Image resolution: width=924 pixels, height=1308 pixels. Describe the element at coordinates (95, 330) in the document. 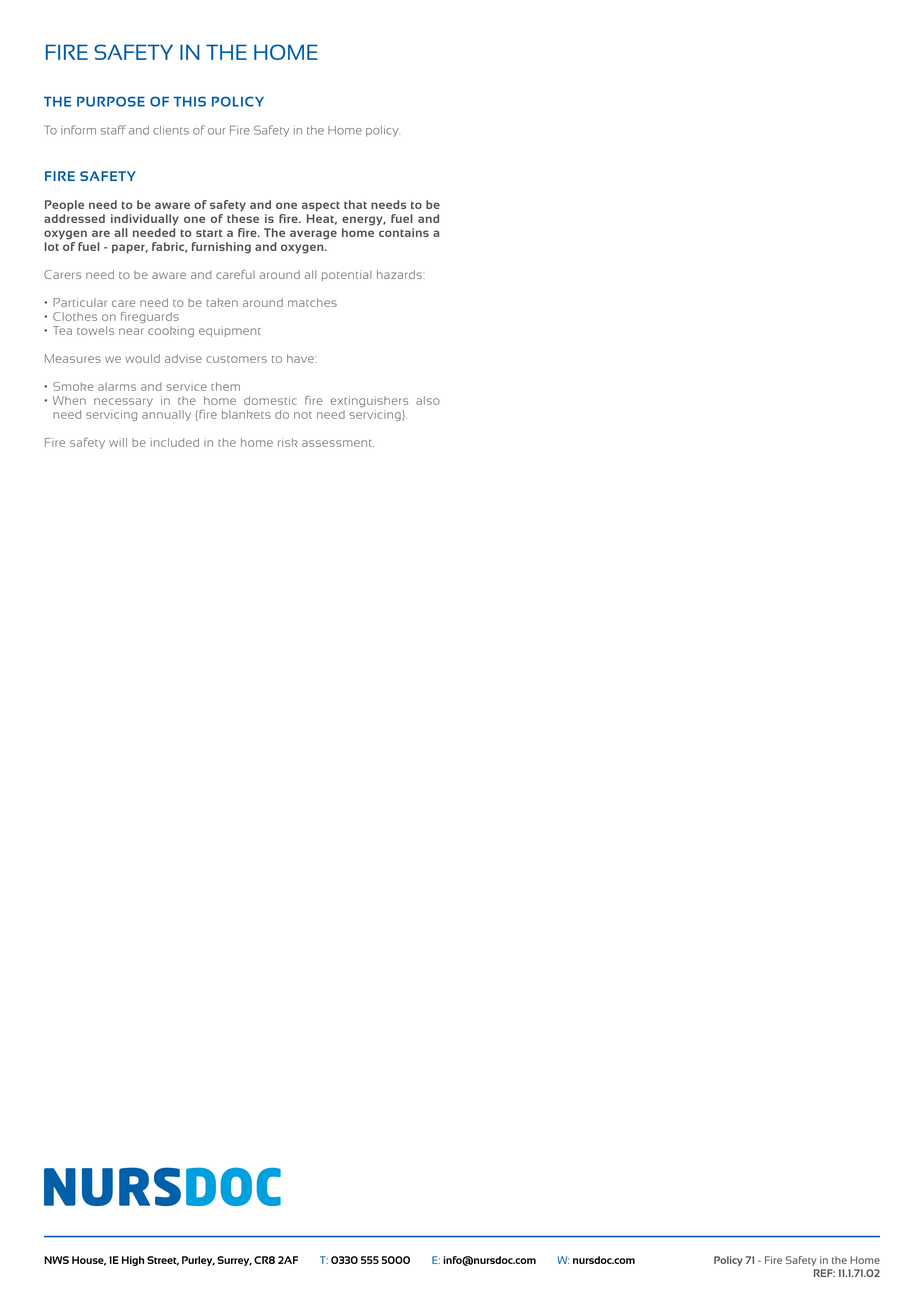

I see `towels` at that location.
